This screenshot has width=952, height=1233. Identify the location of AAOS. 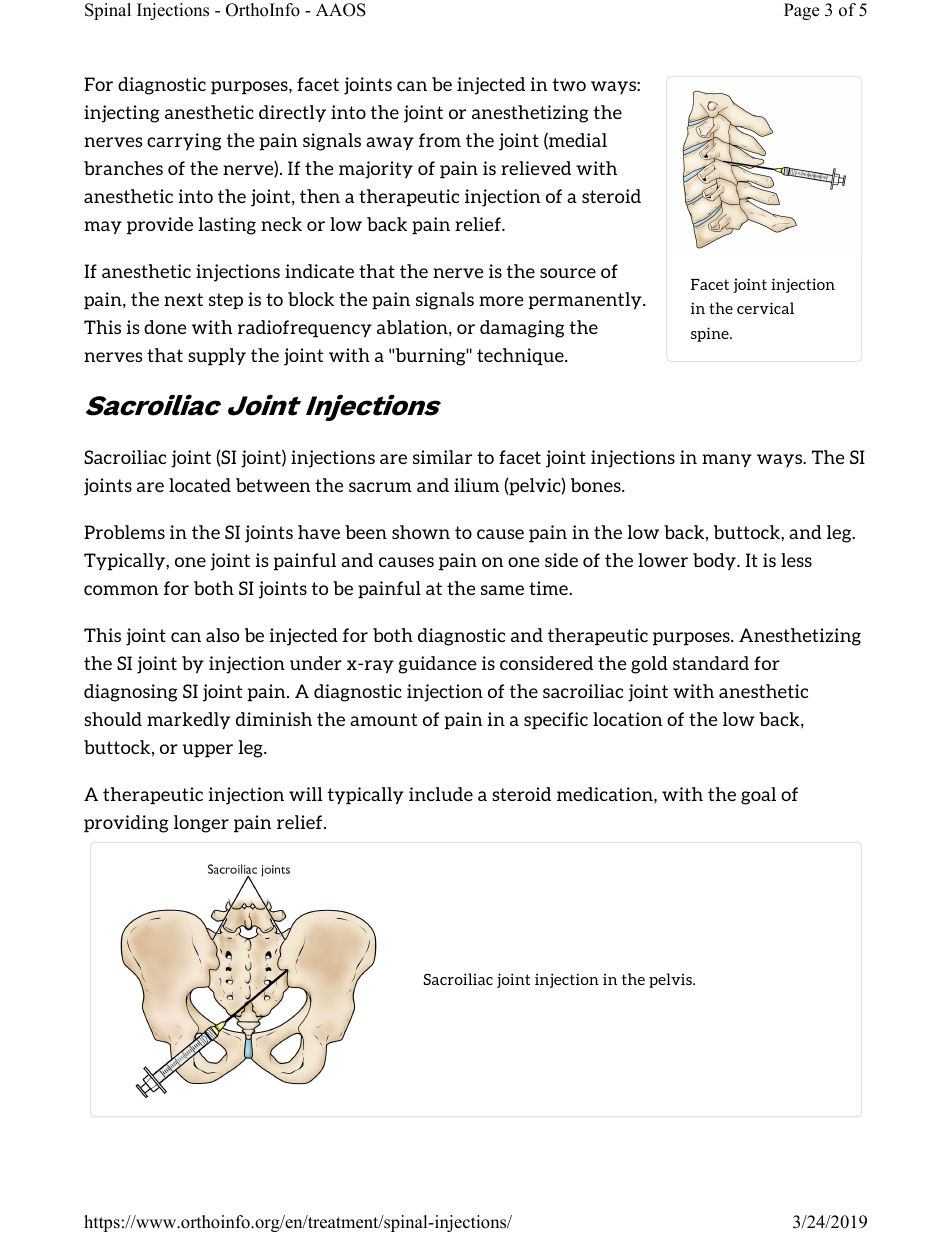
(341, 10).
